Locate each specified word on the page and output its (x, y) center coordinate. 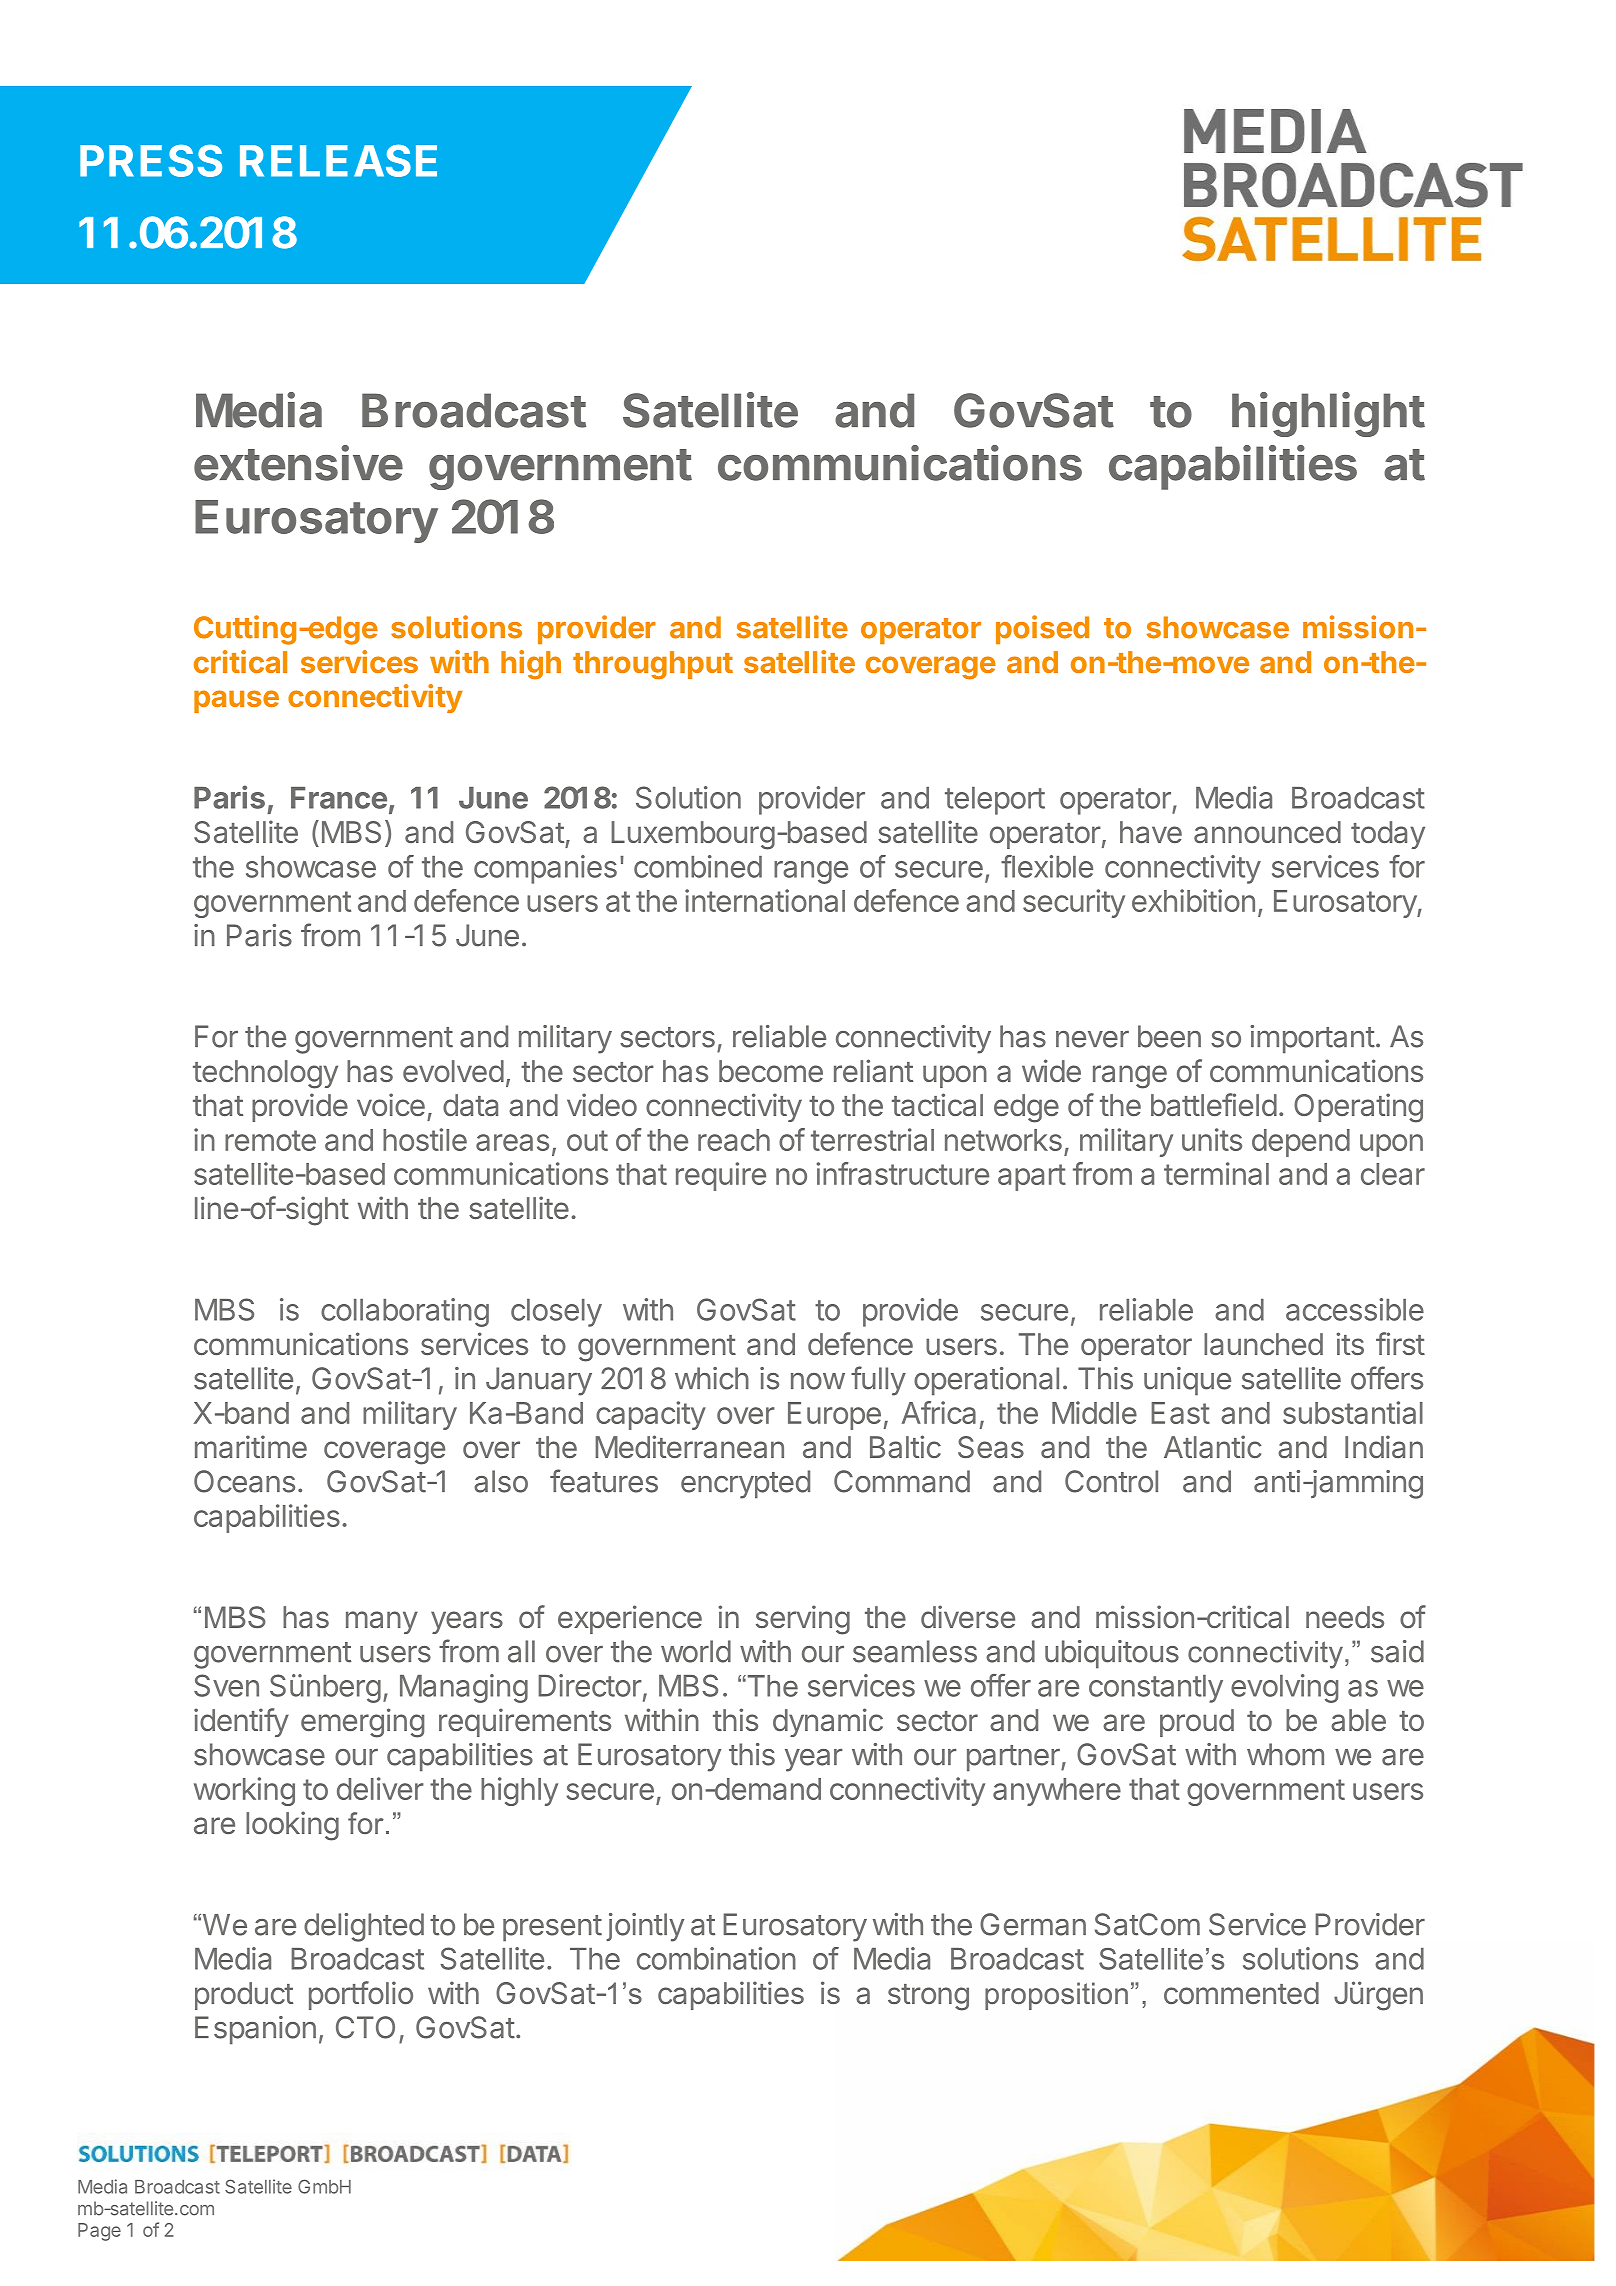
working (244, 1791)
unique (1187, 1381)
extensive (298, 463)
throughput (653, 665)
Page (99, 2232)
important (1312, 1039)
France (339, 798)
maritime (251, 1447)
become (771, 1071)
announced (1267, 832)
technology (265, 1074)
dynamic (828, 1722)
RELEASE (338, 160)
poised (1042, 629)
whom (1285, 1754)
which (712, 1378)
